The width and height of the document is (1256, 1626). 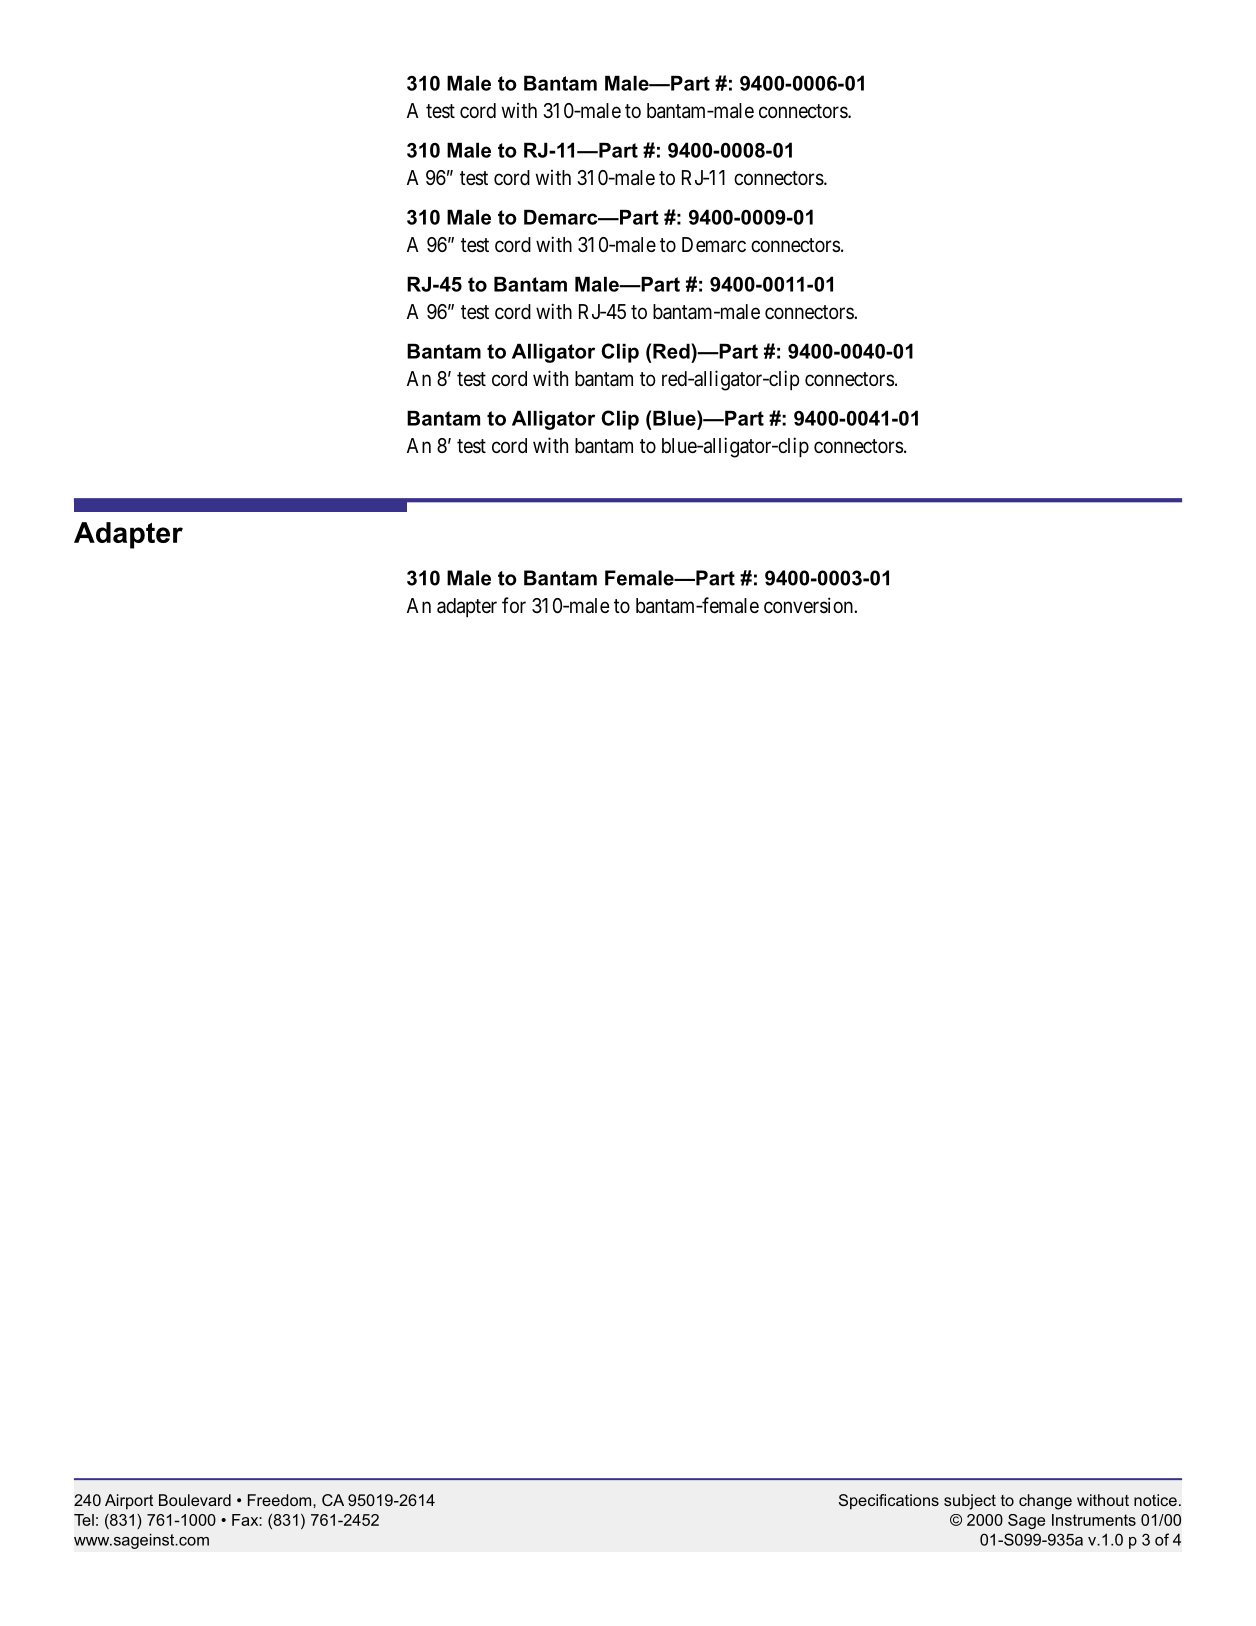 What do you see at coordinates (889, 1502) in the document?
I see `Specifications` at bounding box center [889, 1502].
